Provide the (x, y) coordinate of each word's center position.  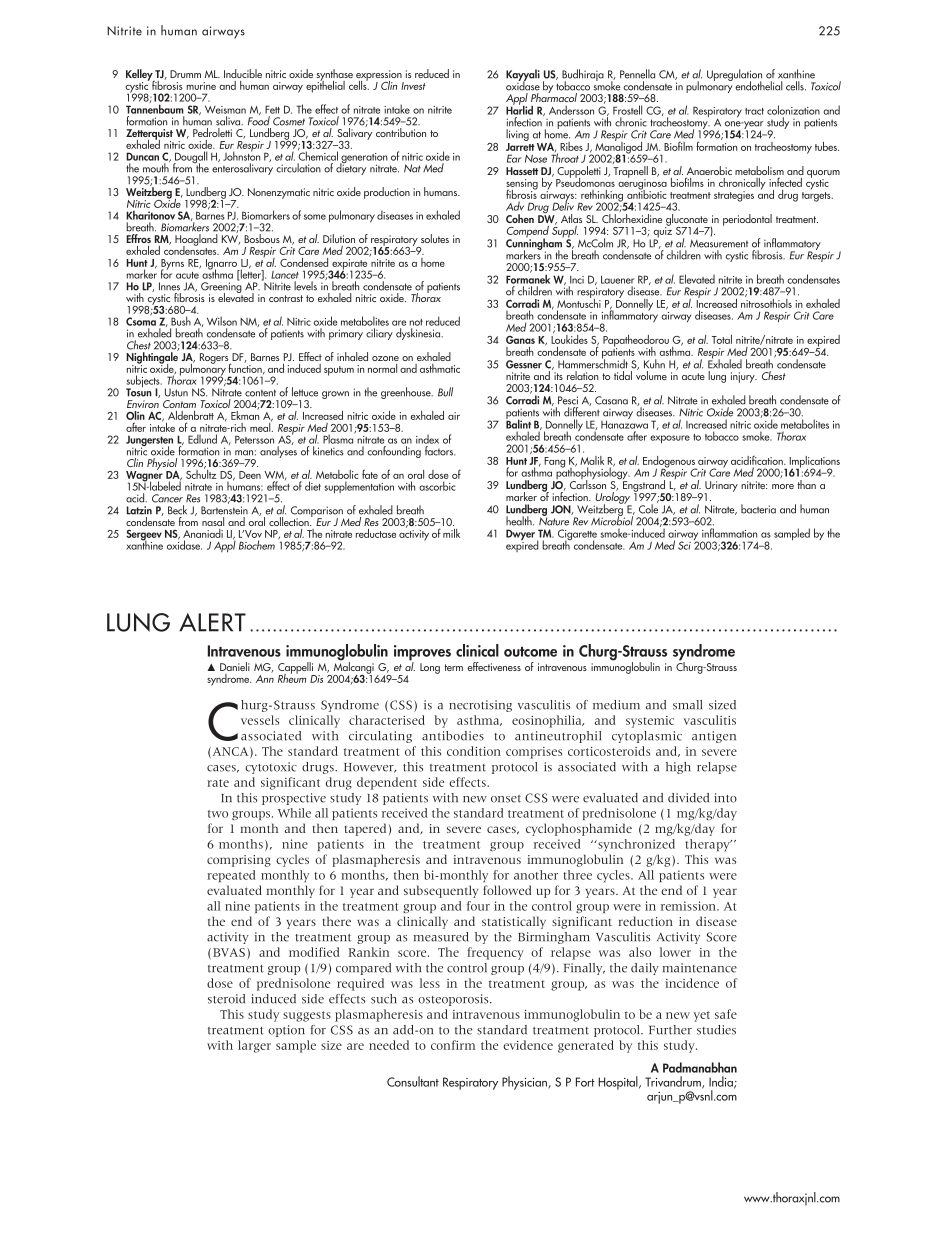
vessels (260, 720)
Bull (445, 392)
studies (716, 1030)
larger (254, 1046)
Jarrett (520, 147)
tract (754, 111)
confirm (453, 1045)
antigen (714, 737)
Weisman (225, 109)
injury (744, 377)
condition (474, 751)
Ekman (245, 414)
